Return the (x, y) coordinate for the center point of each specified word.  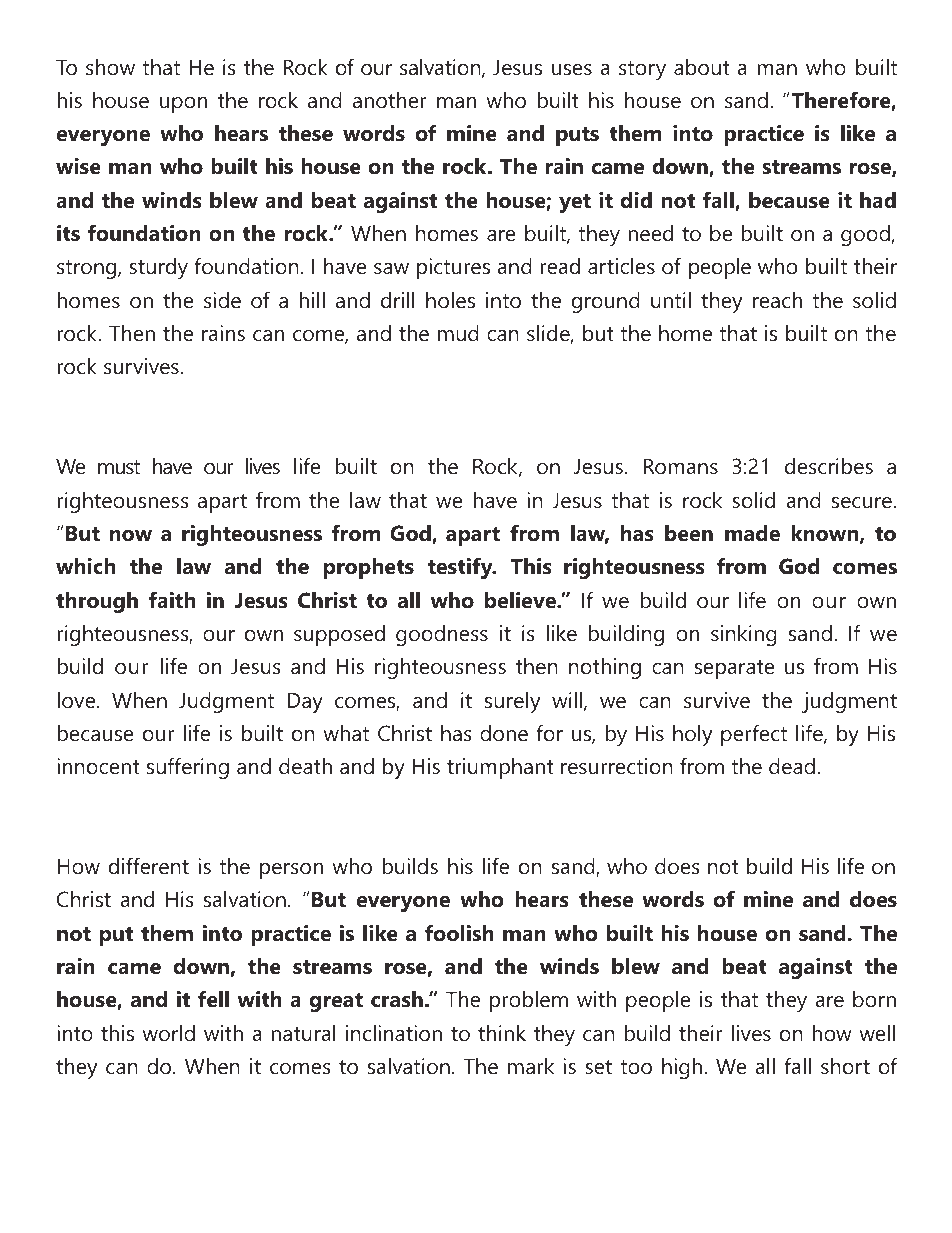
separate (735, 669)
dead (792, 766)
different (149, 866)
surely (512, 702)
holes (450, 300)
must (119, 467)
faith (172, 600)
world (168, 1033)
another (390, 100)
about (702, 67)
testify (461, 568)
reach (777, 300)
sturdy (158, 268)
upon (183, 105)
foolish (459, 933)
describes (829, 466)
